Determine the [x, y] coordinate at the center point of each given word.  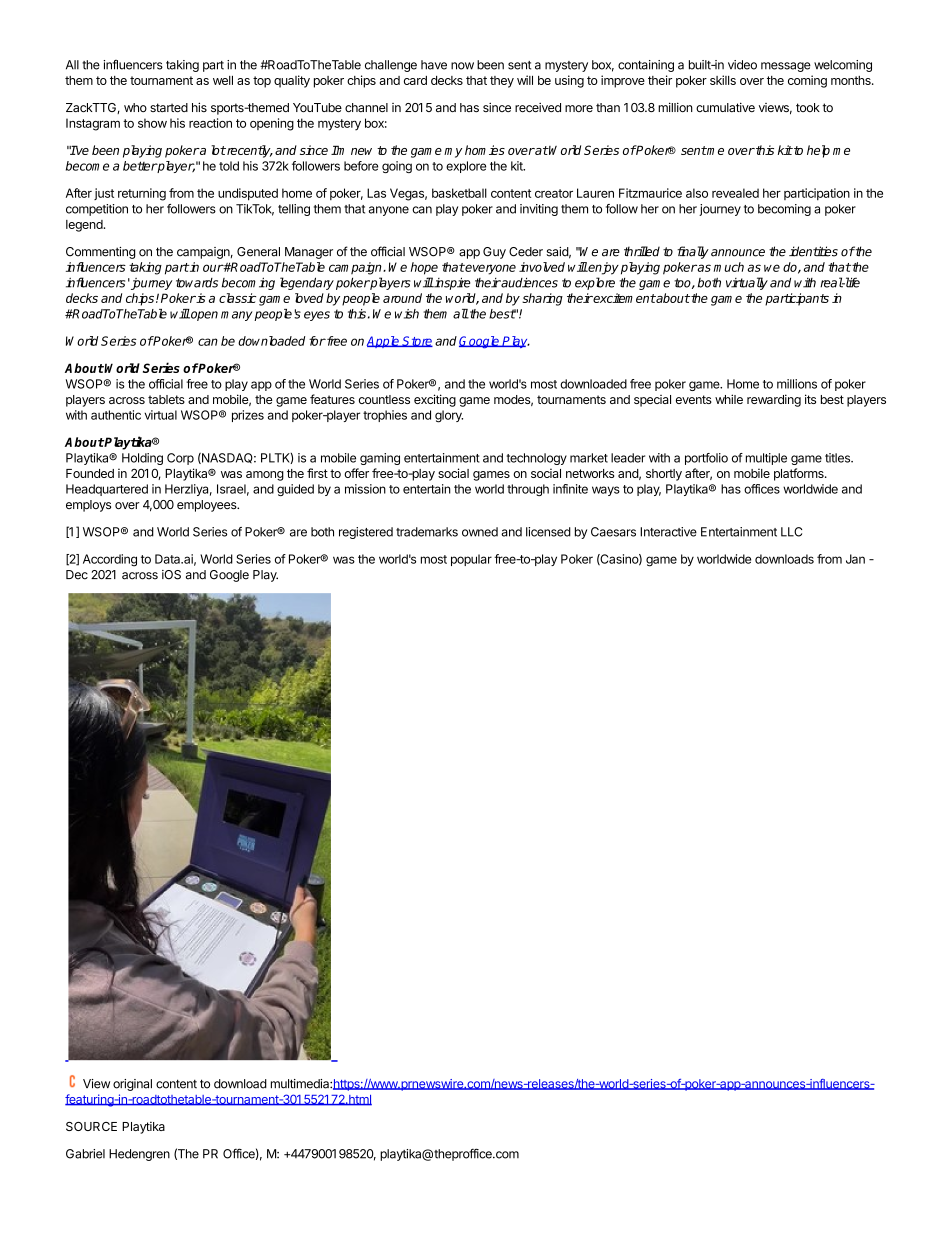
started [169, 107]
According [110, 560]
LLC [791, 532]
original [132, 1085]
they [502, 82]
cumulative [725, 107]
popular [471, 560]
